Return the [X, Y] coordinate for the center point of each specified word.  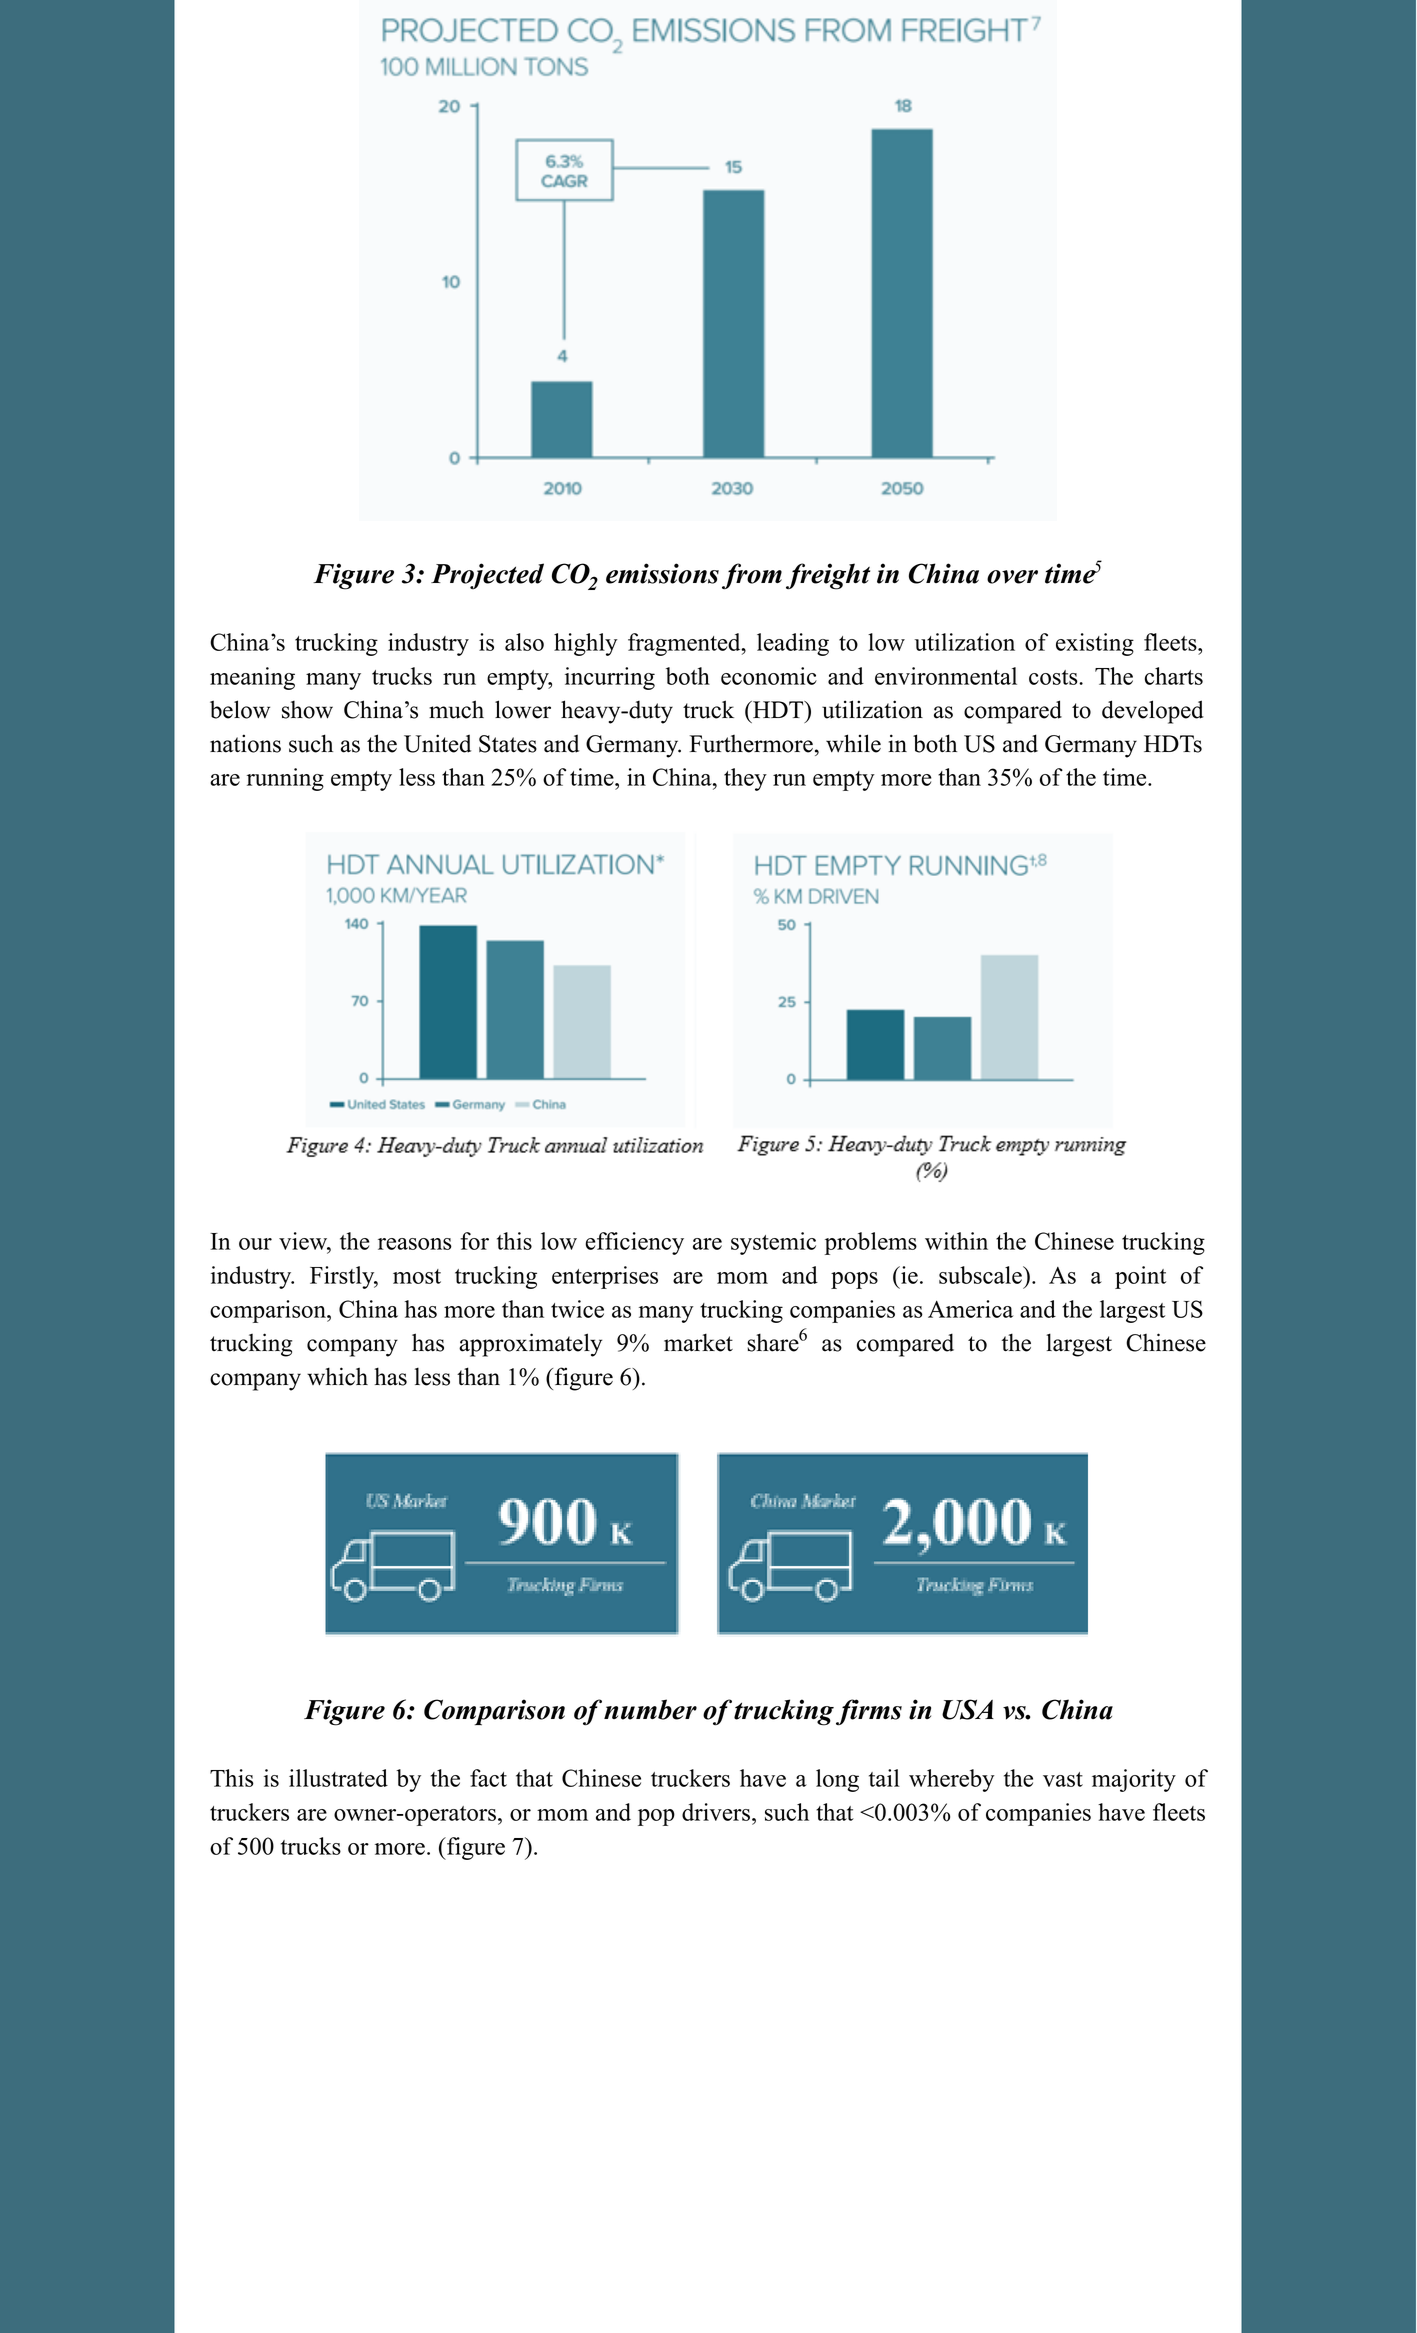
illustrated [338, 1778]
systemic [773, 1243]
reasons [415, 1244]
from [752, 576]
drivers [717, 1812]
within [956, 1241]
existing [1095, 644]
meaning [252, 678]
